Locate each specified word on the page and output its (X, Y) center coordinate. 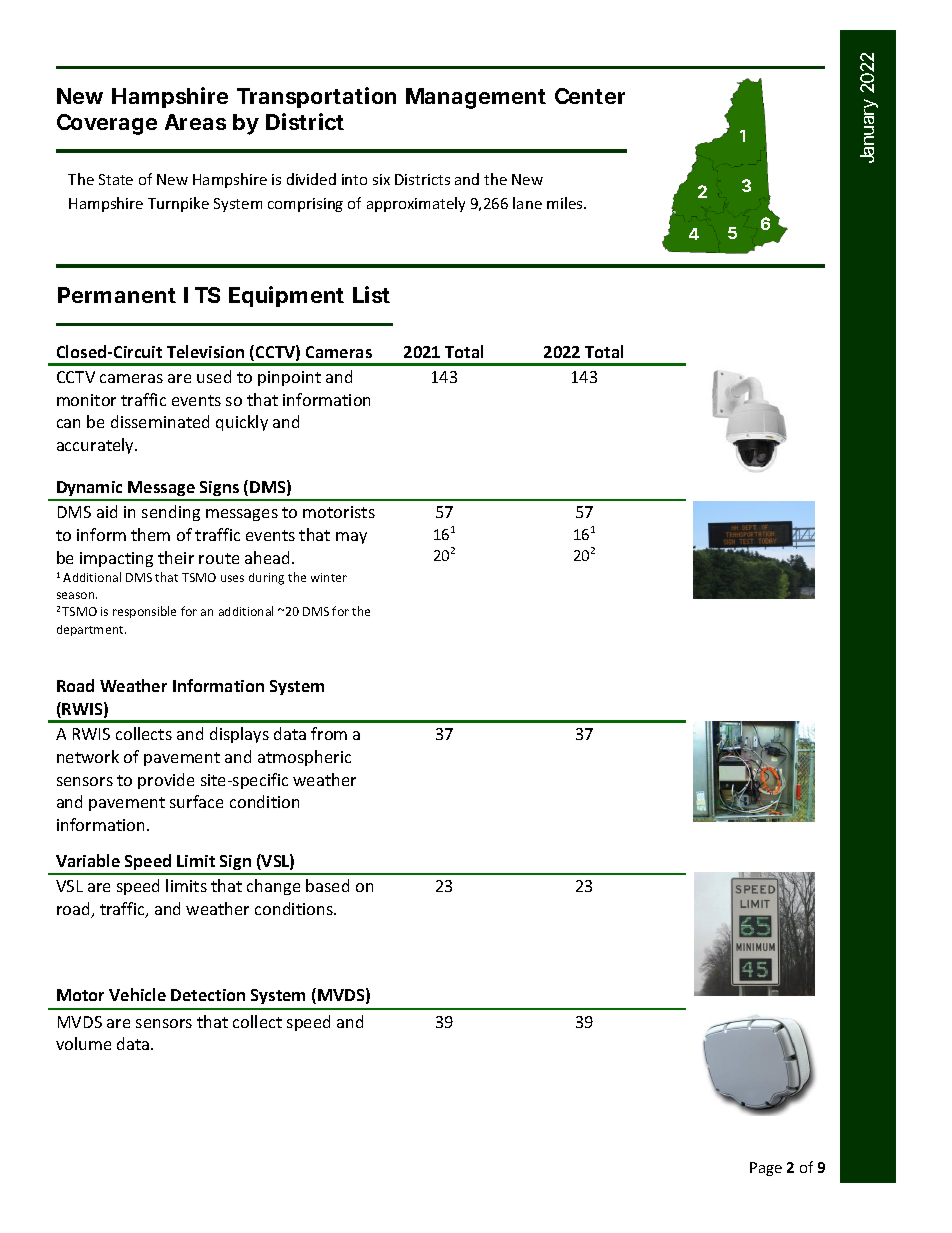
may (351, 538)
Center (590, 96)
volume (83, 1043)
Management (476, 98)
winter (329, 577)
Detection (208, 995)
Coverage (107, 124)
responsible (144, 612)
